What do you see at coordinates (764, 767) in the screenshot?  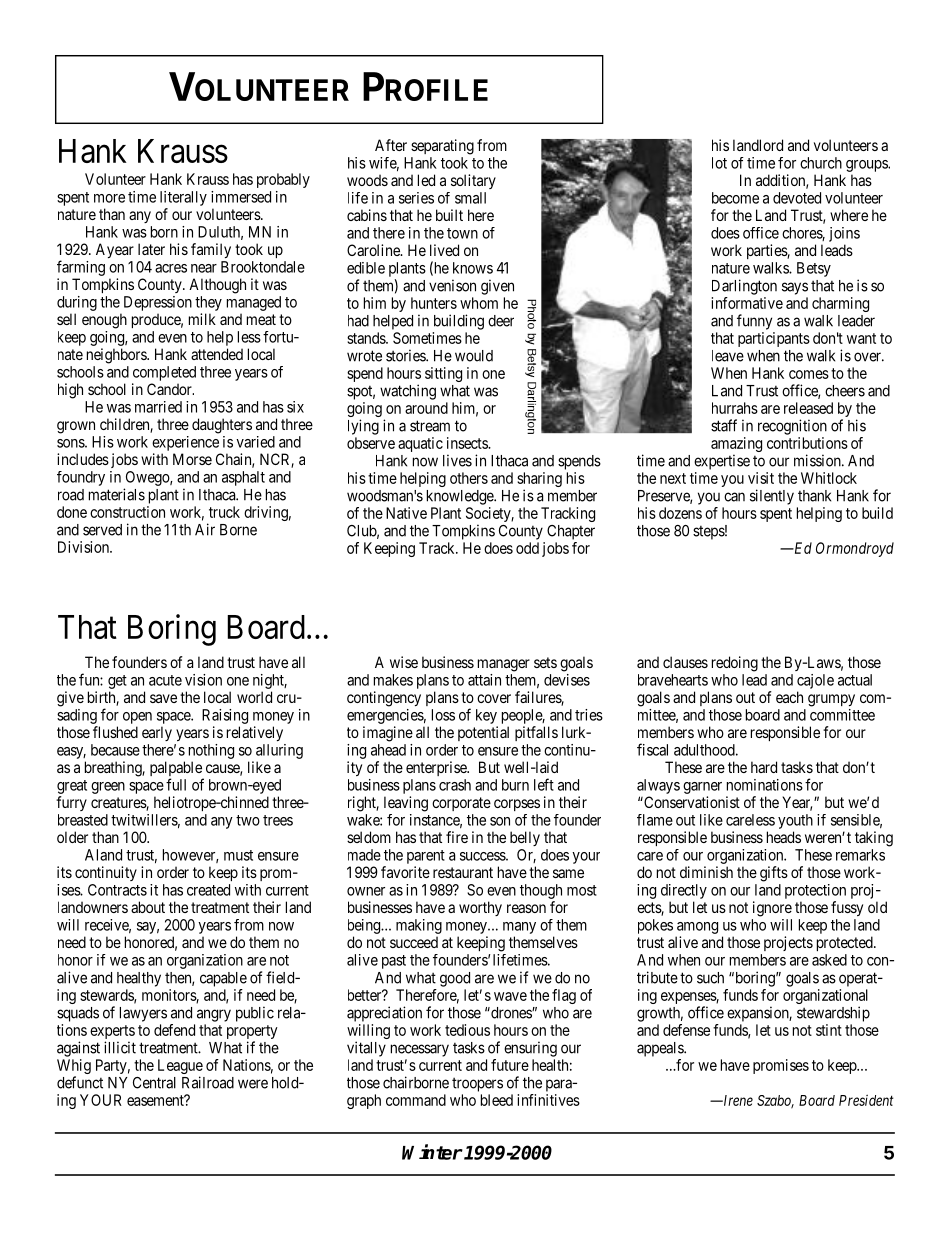 I see `hard` at bounding box center [764, 767].
